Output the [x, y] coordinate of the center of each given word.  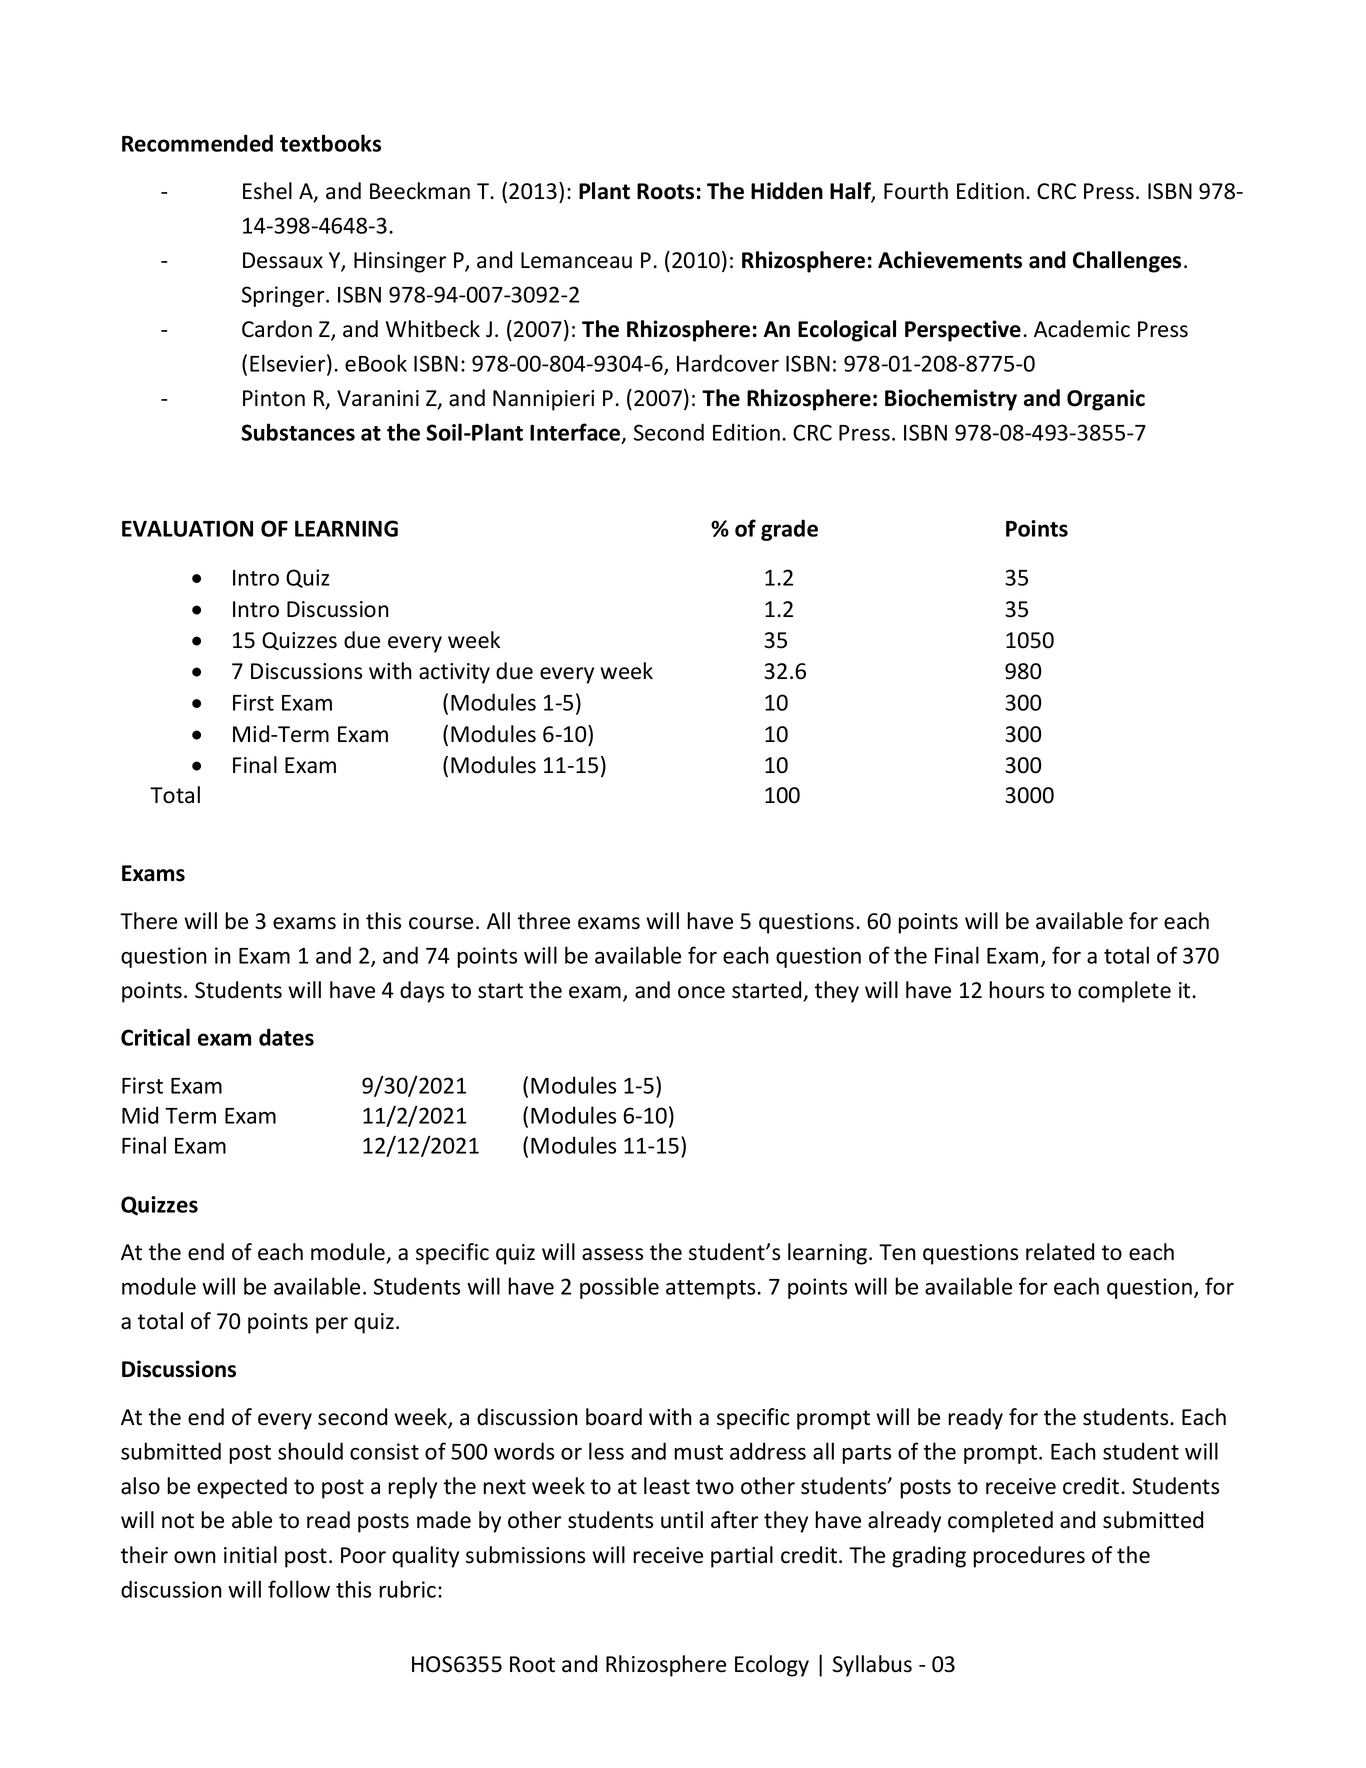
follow [299, 1589]
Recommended [197, 143]
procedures [1029, 1557]
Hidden [787, 191]
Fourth [916, 191]
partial [742, 1557]
